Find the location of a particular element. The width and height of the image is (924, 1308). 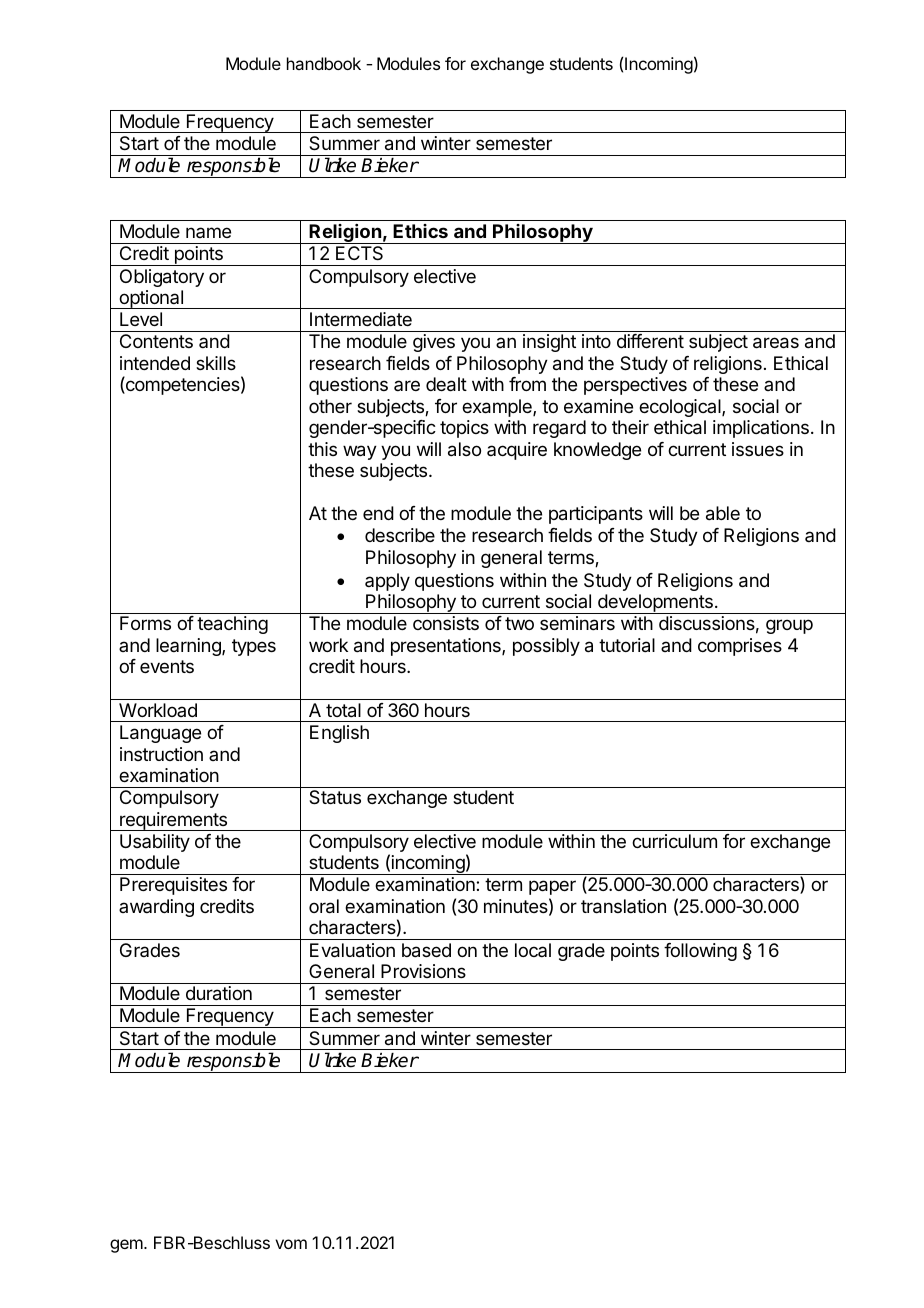

ecological is located at coordinates (681, 408).
